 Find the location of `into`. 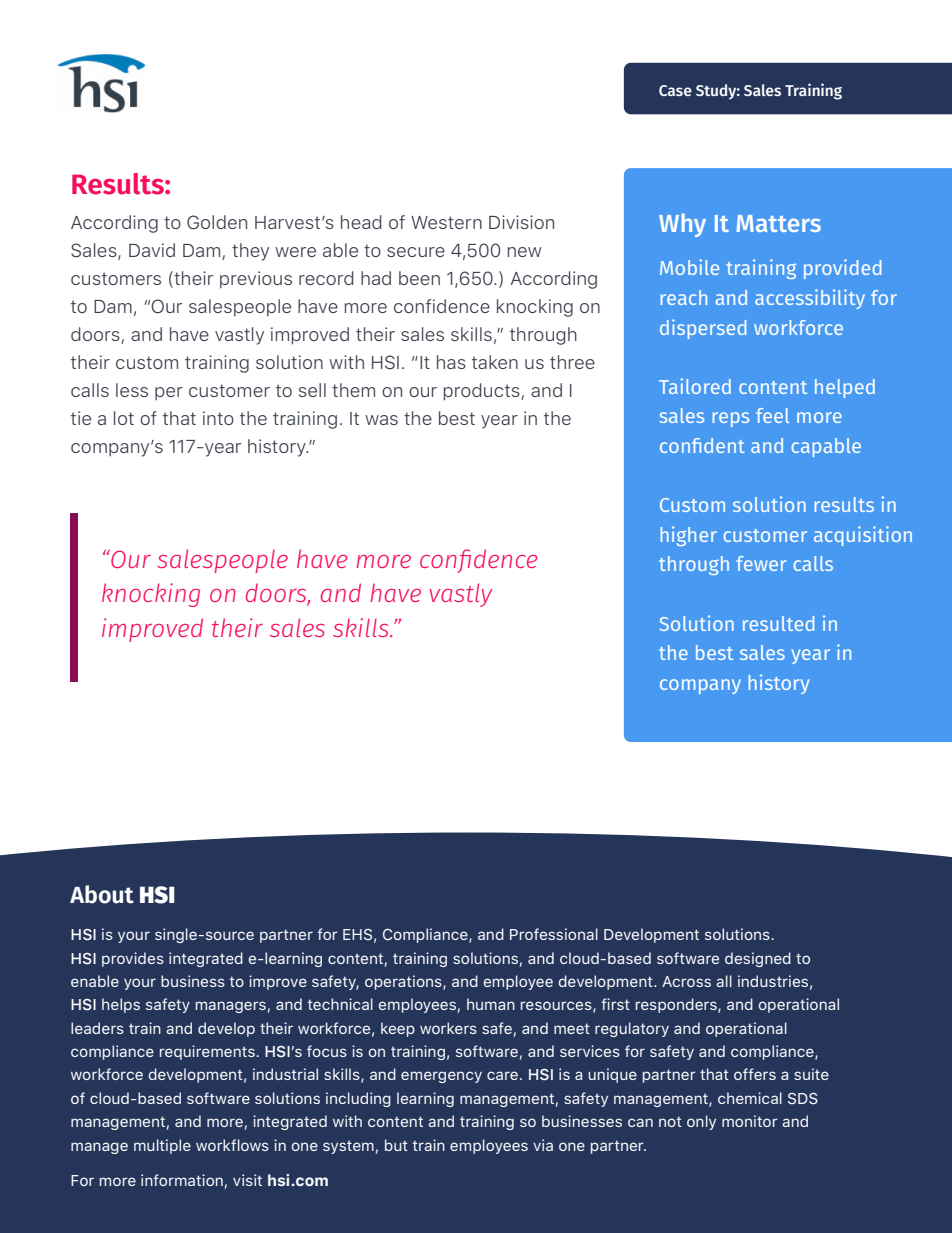

into is located at coordinates (218, 418).
